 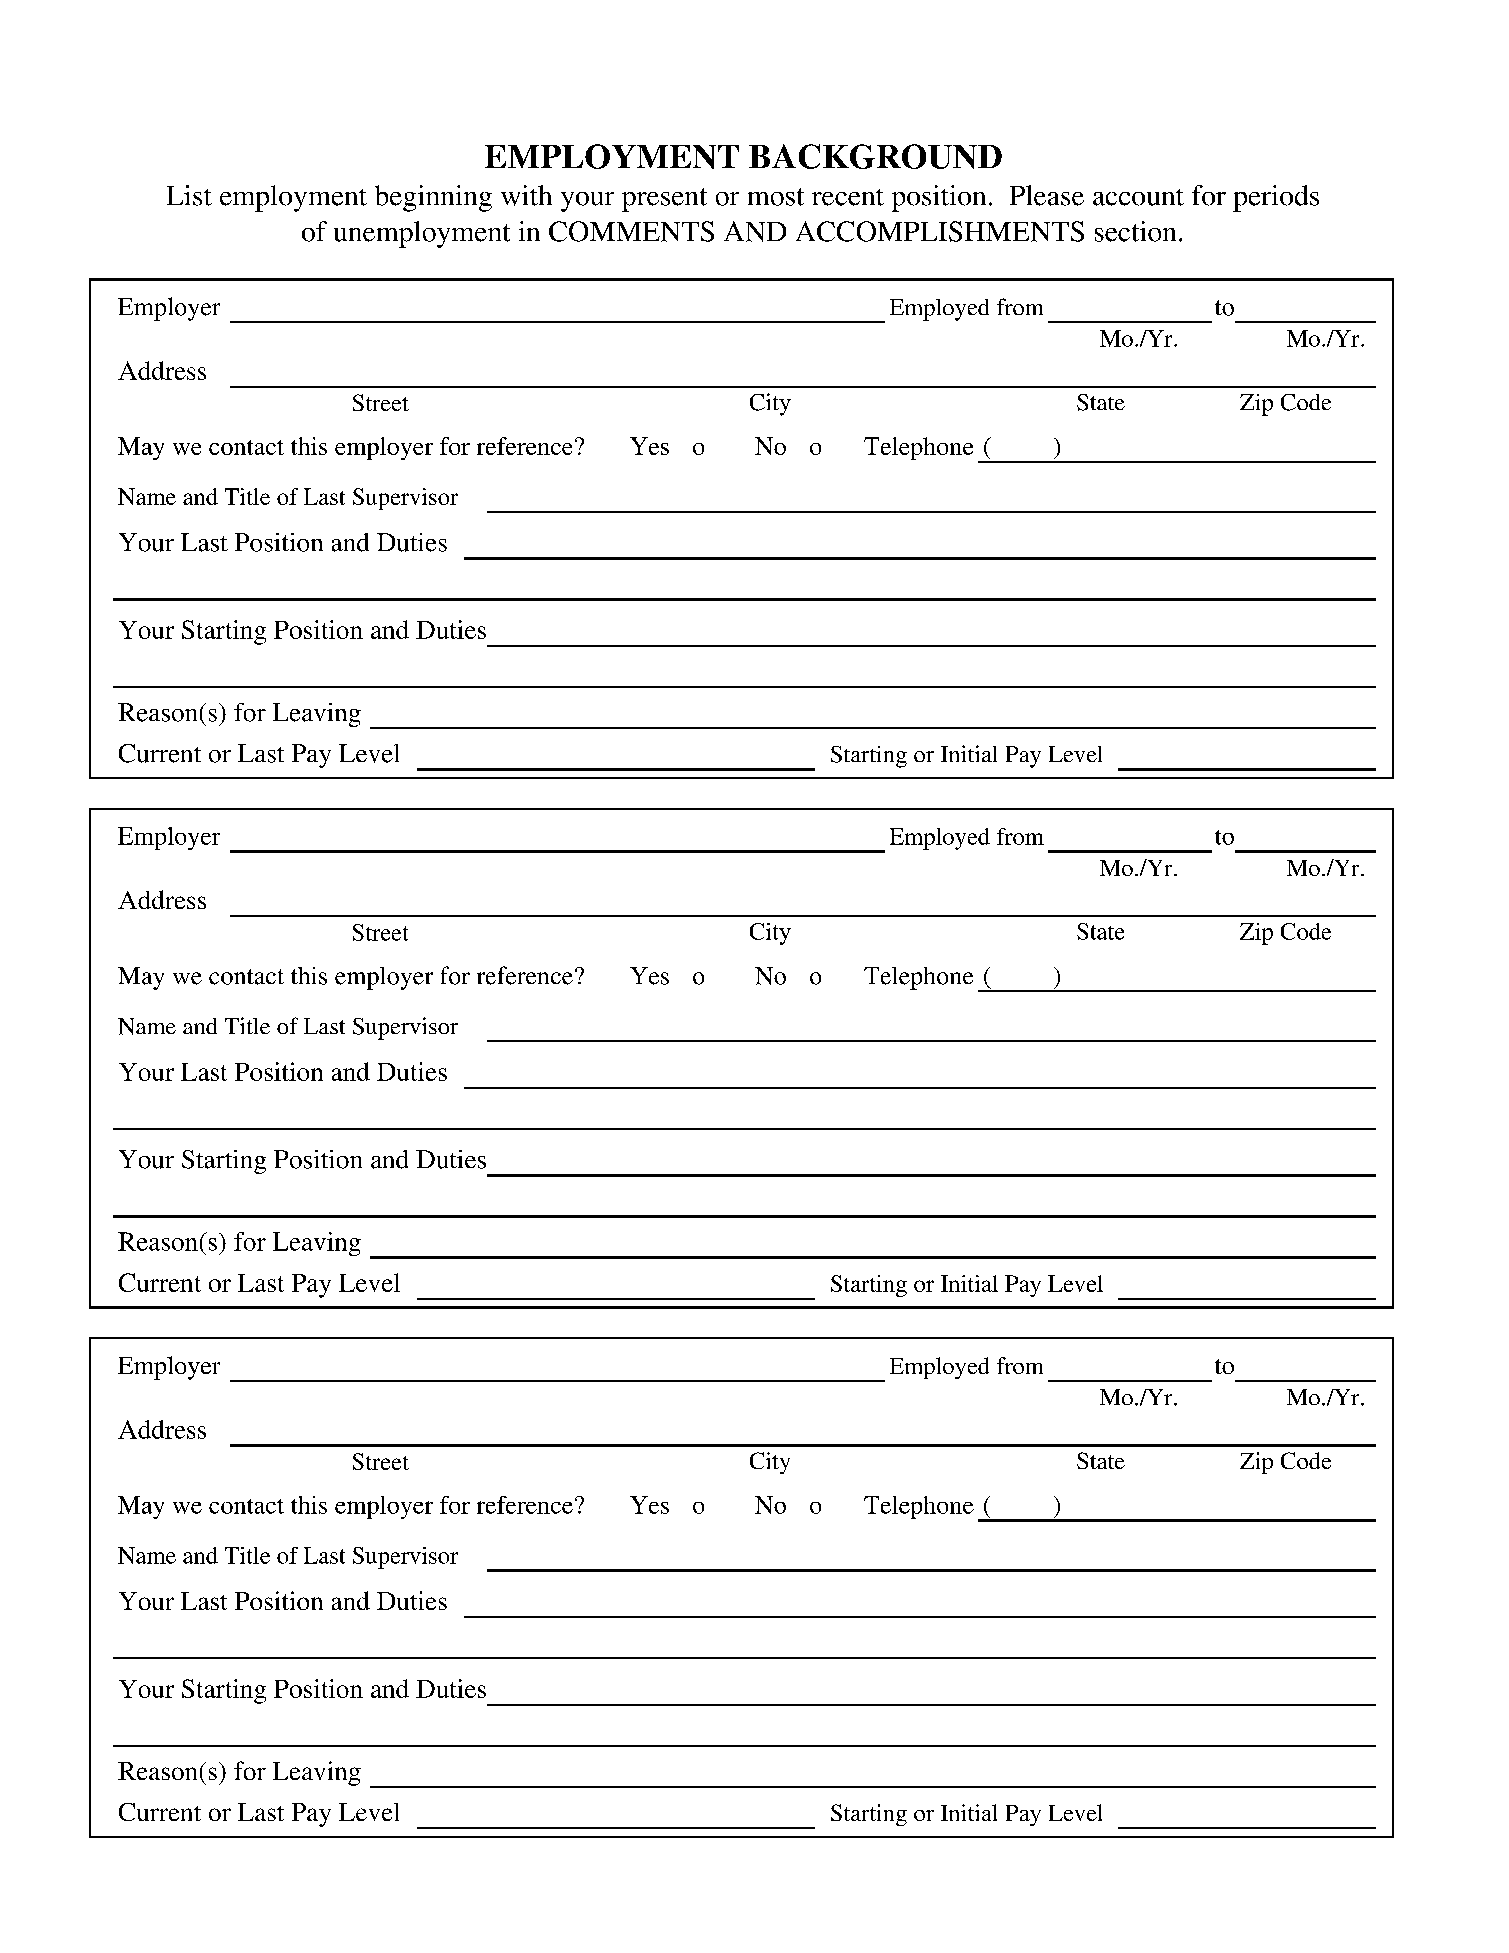 I want to click on COMMENTS, so click(x=631, y=231).
